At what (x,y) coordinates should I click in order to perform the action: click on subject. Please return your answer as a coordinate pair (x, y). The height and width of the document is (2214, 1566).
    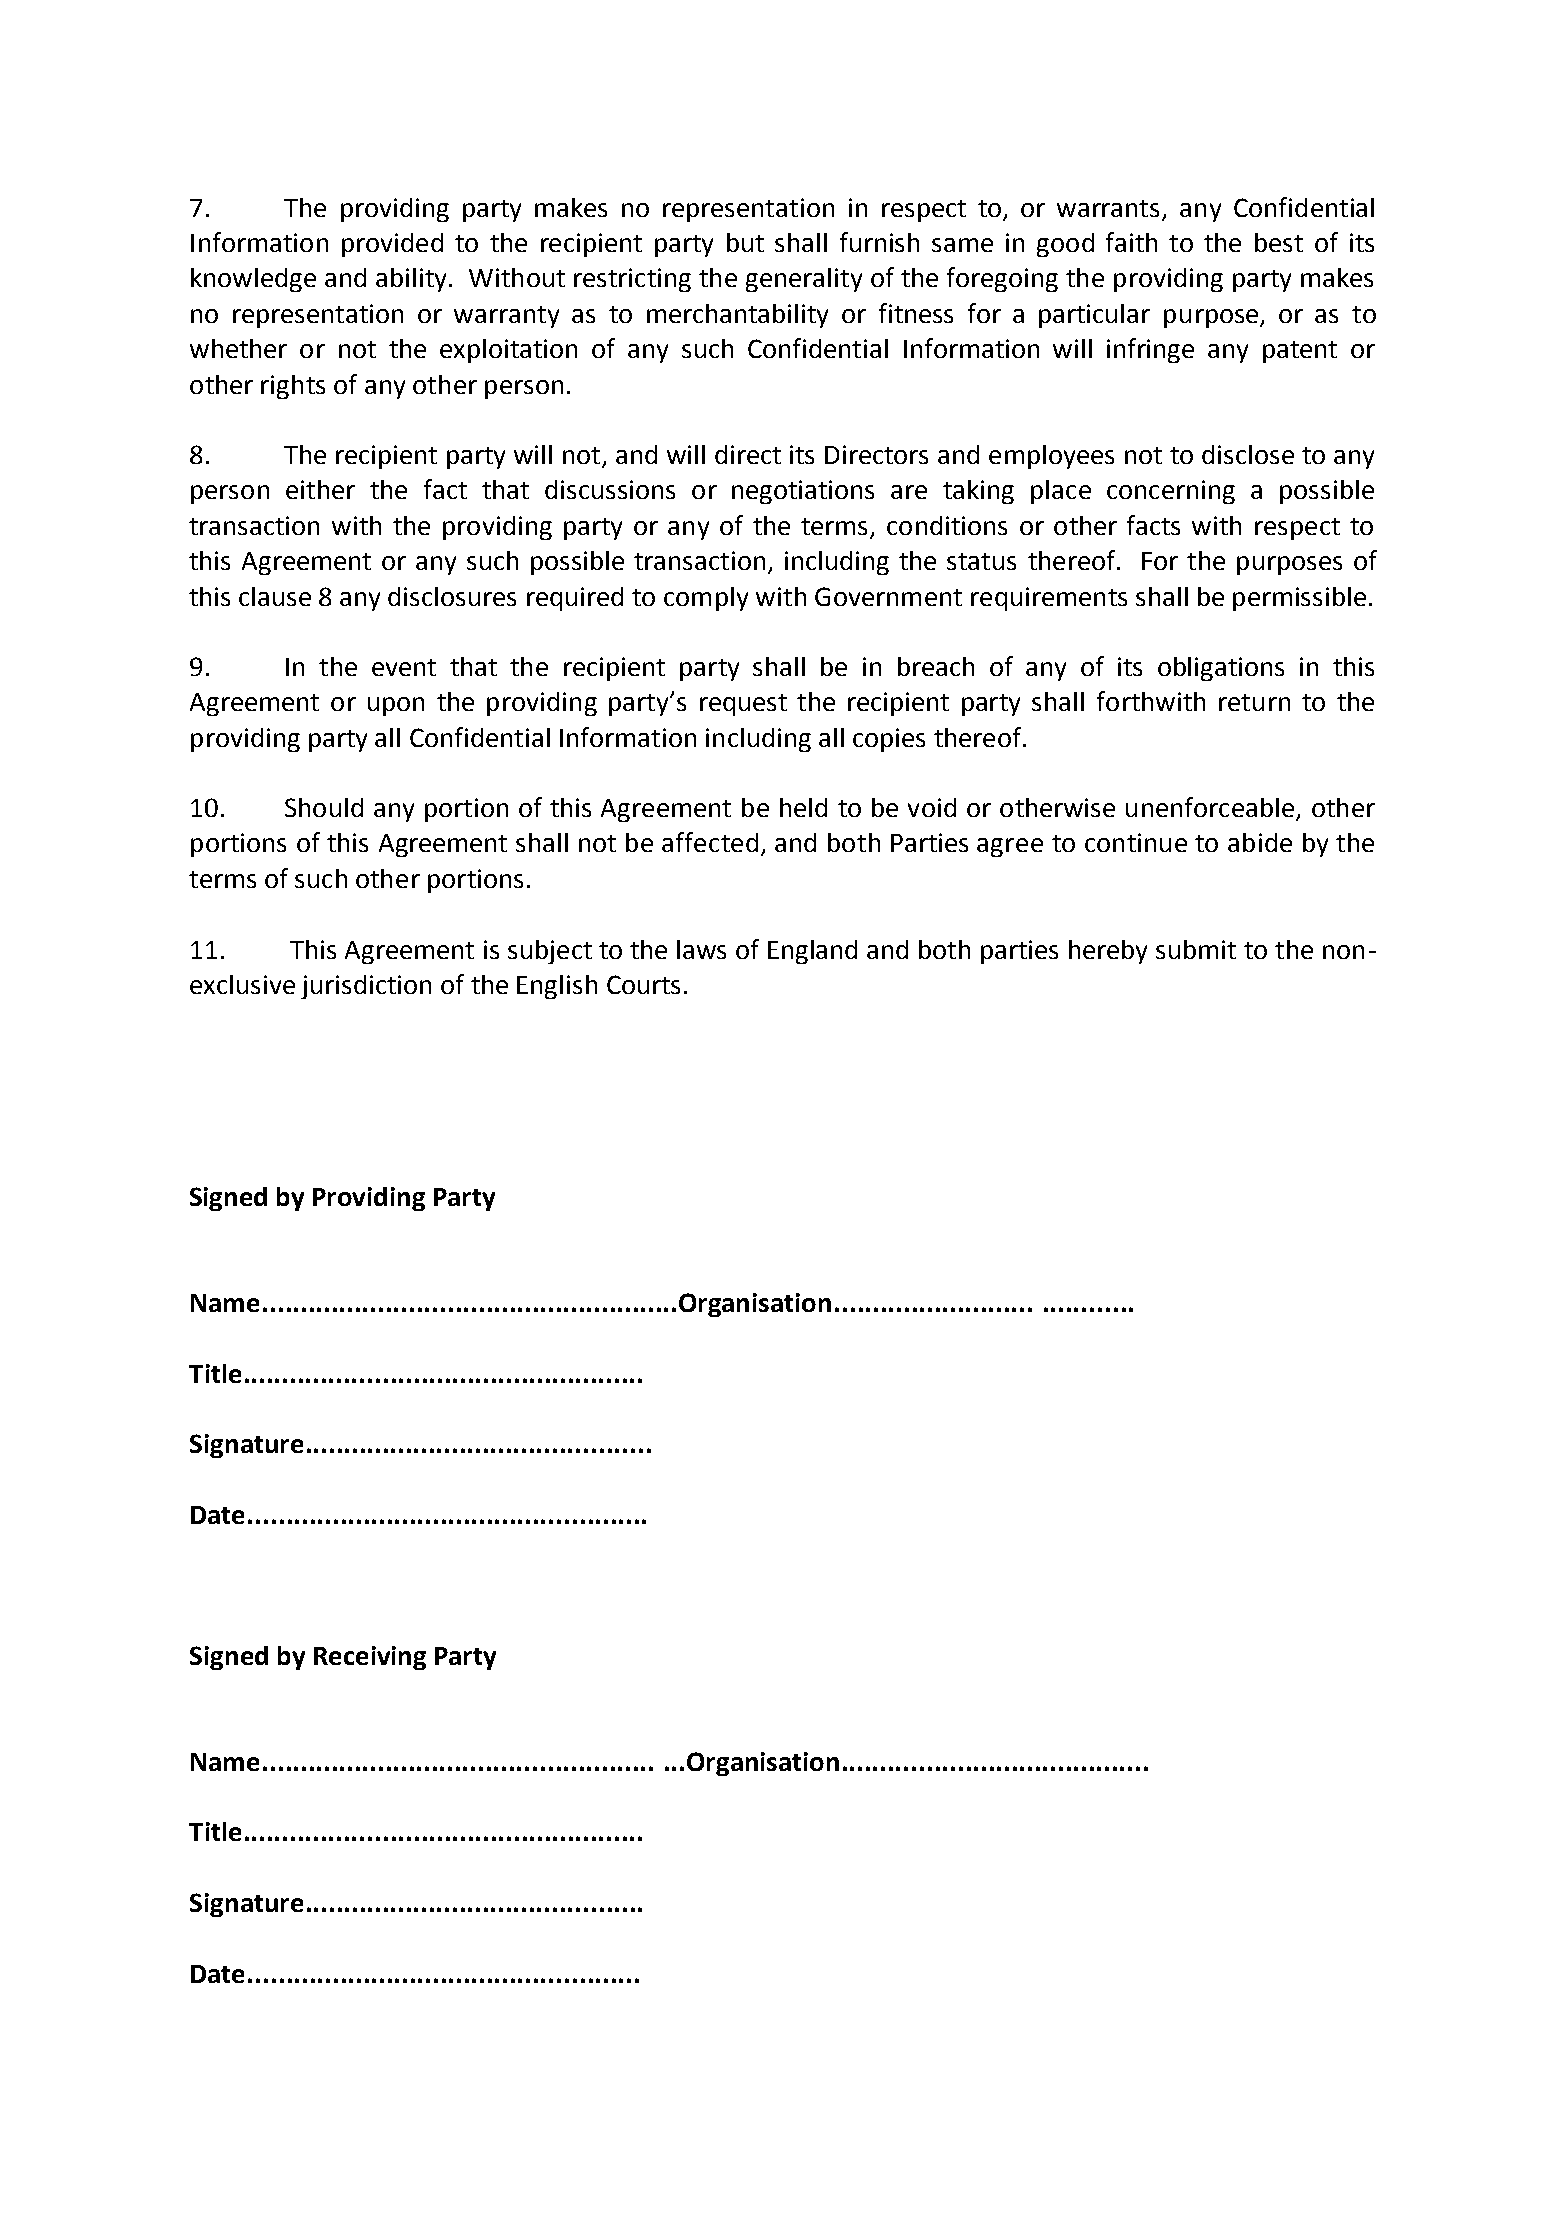
    Looking at the image, I should click on (550, 952).
